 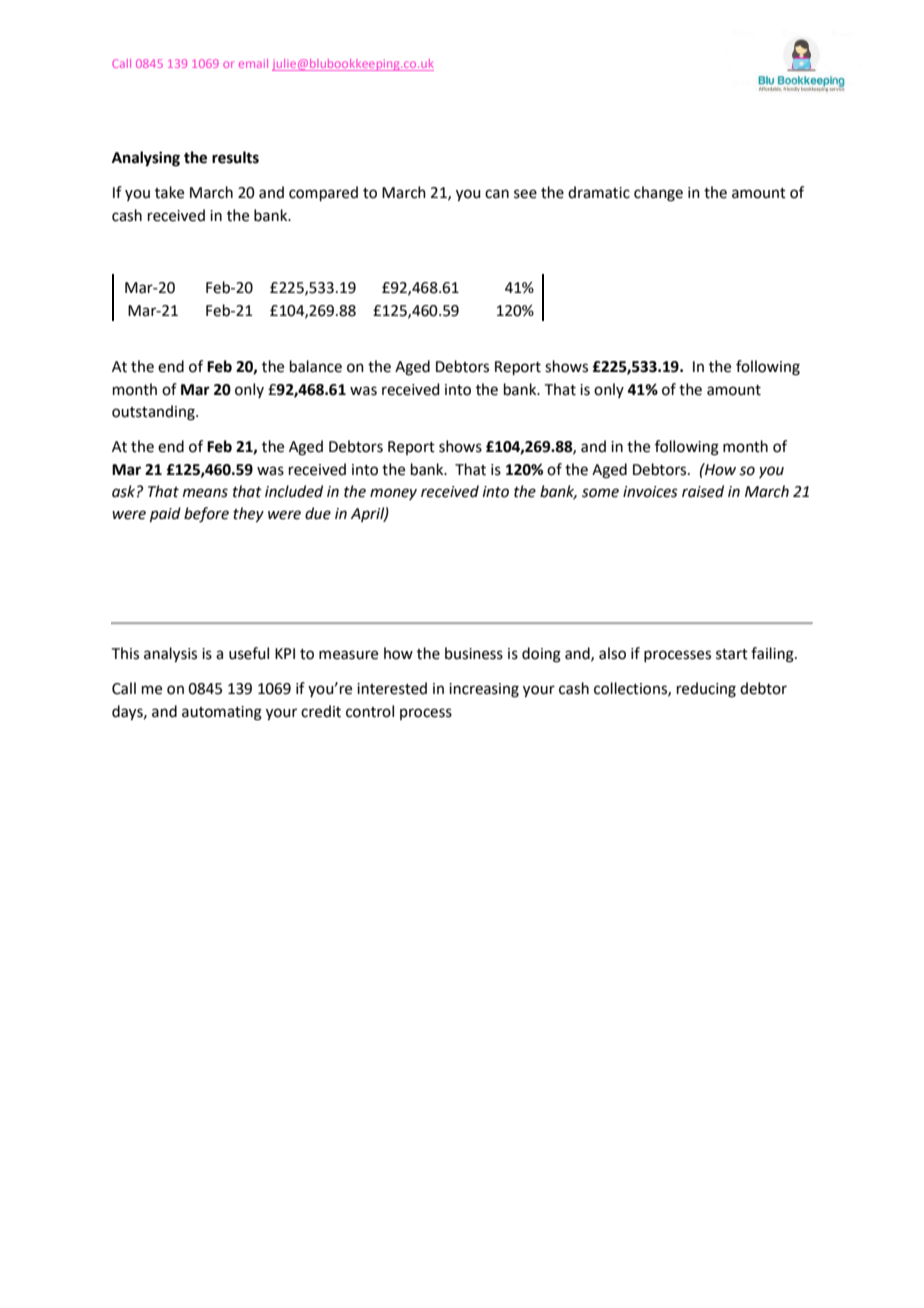 What do you see at coordinates (706, 690) in the image?
I see `reducing` at bounding box center [706, 690].
